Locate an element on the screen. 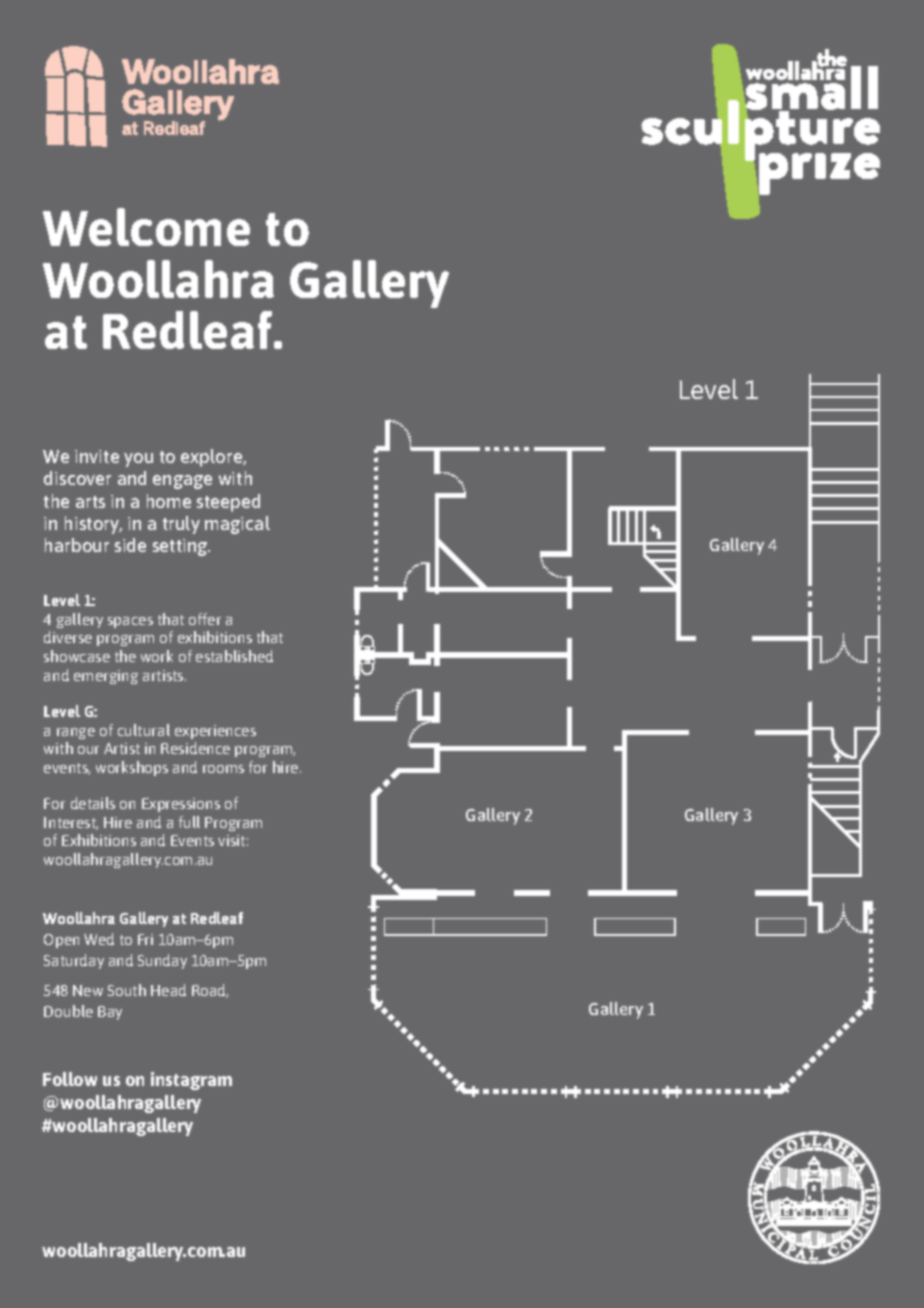 This screenshot has height=1308, width=924. Welcome is located at coordinates (146, 227).
